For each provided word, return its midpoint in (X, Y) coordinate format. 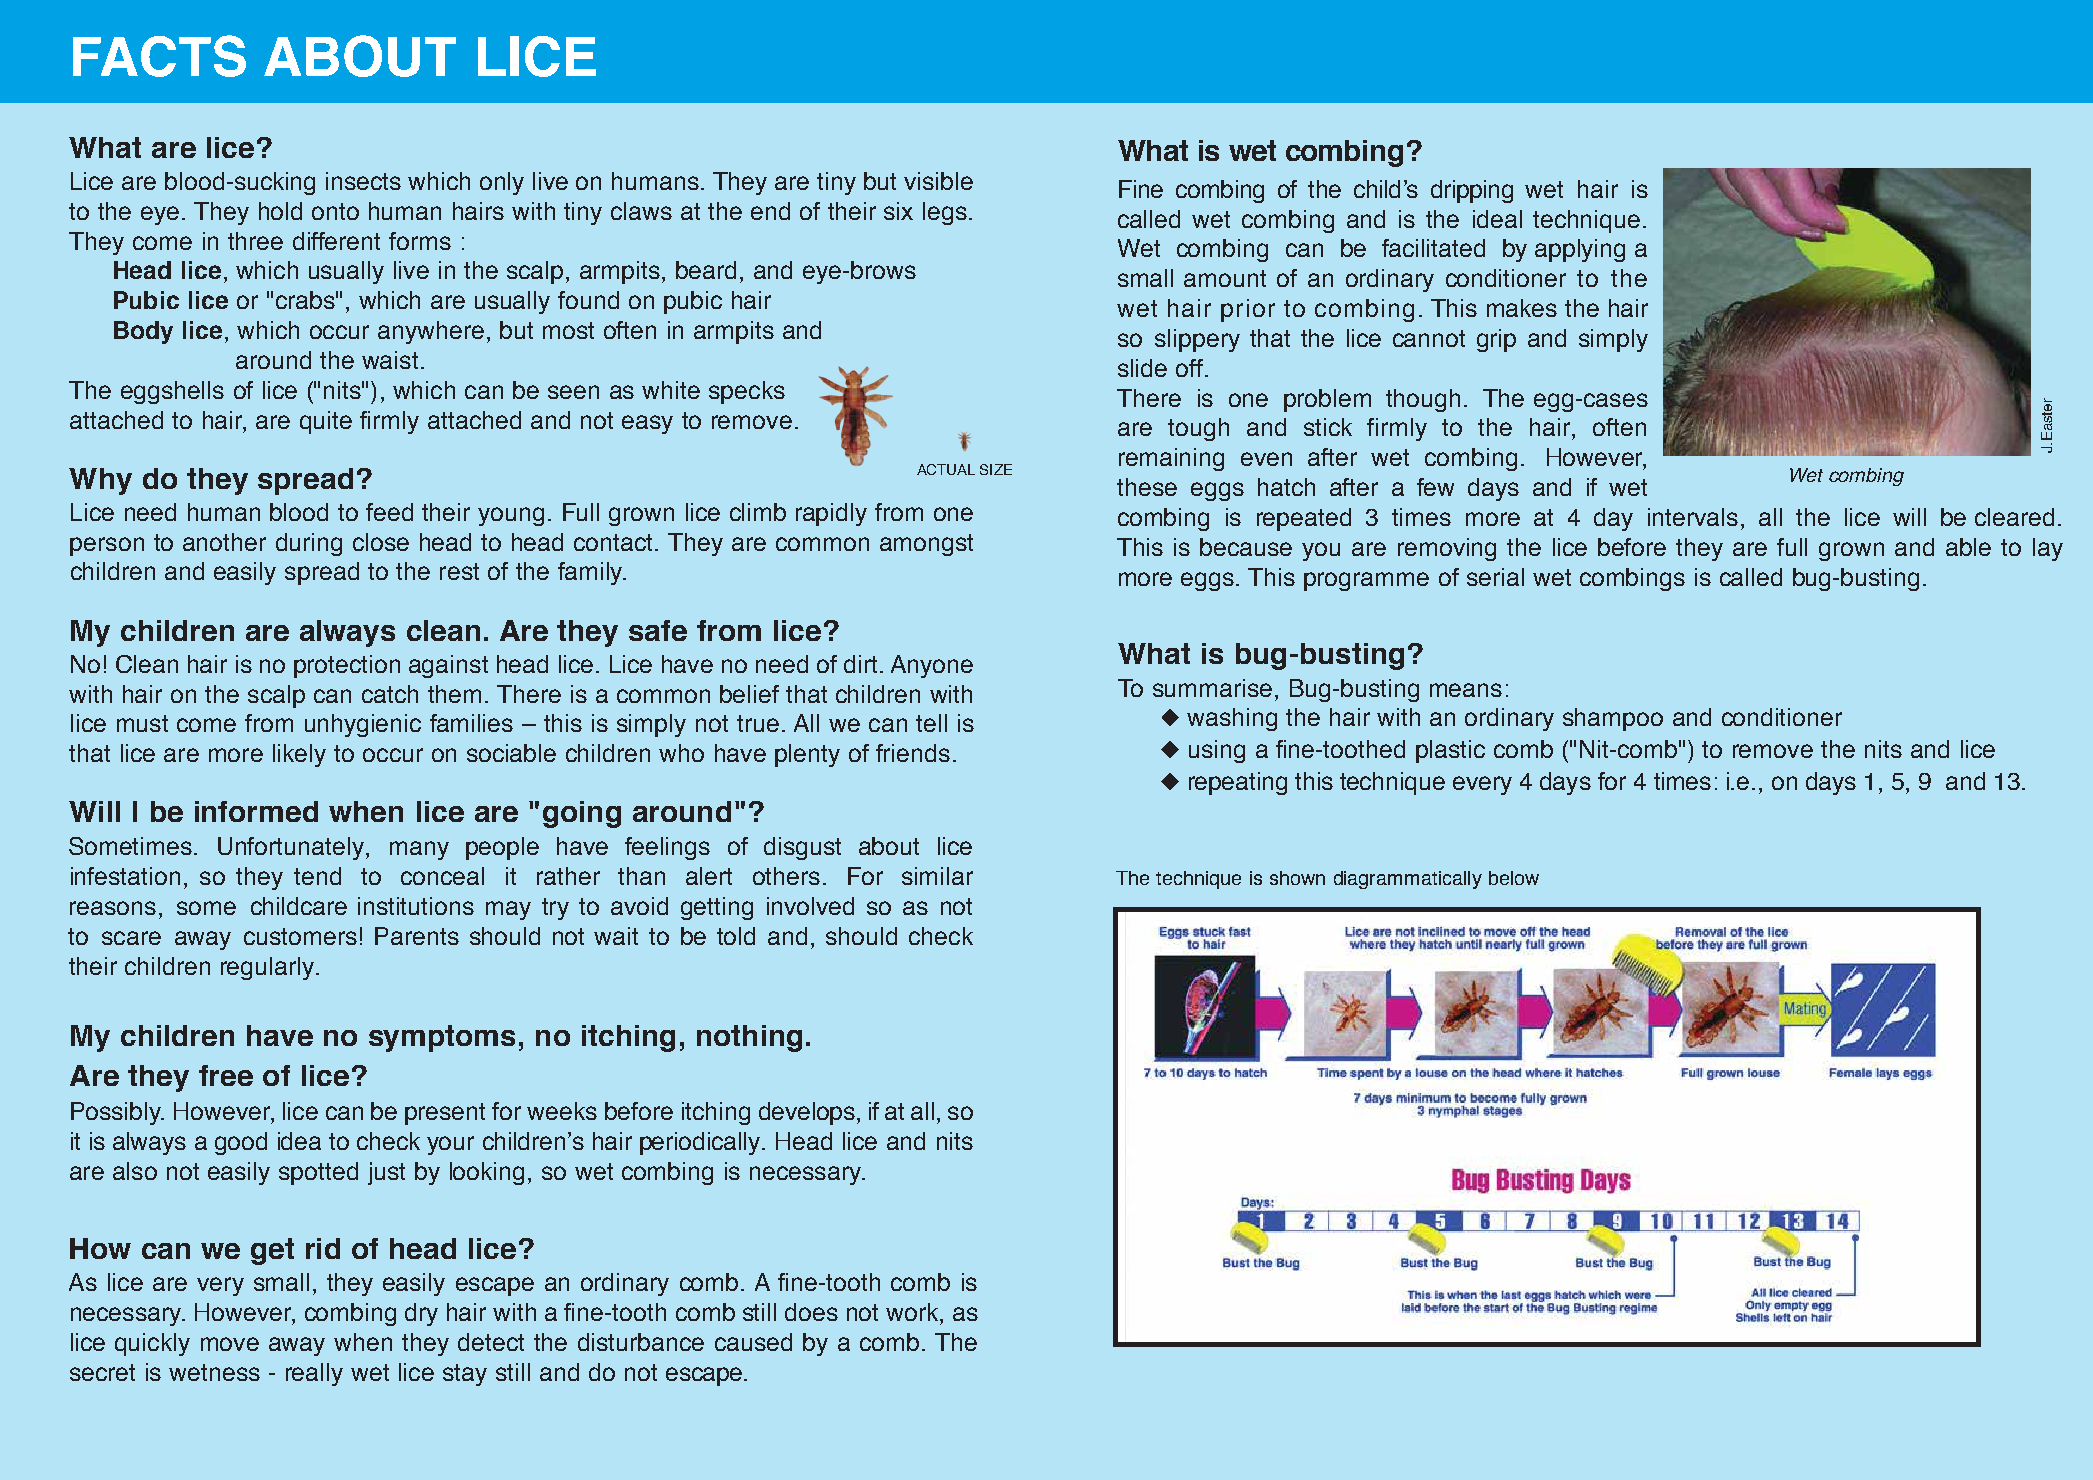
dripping (1472, 191)
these (1147, 487)
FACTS (159, 56)
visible (938, 181)
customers (300, 936)
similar (937, 876)
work (913, 1312)
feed (389, 512)
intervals (1693, 517)
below (1514, 878)
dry (421, 1314)
